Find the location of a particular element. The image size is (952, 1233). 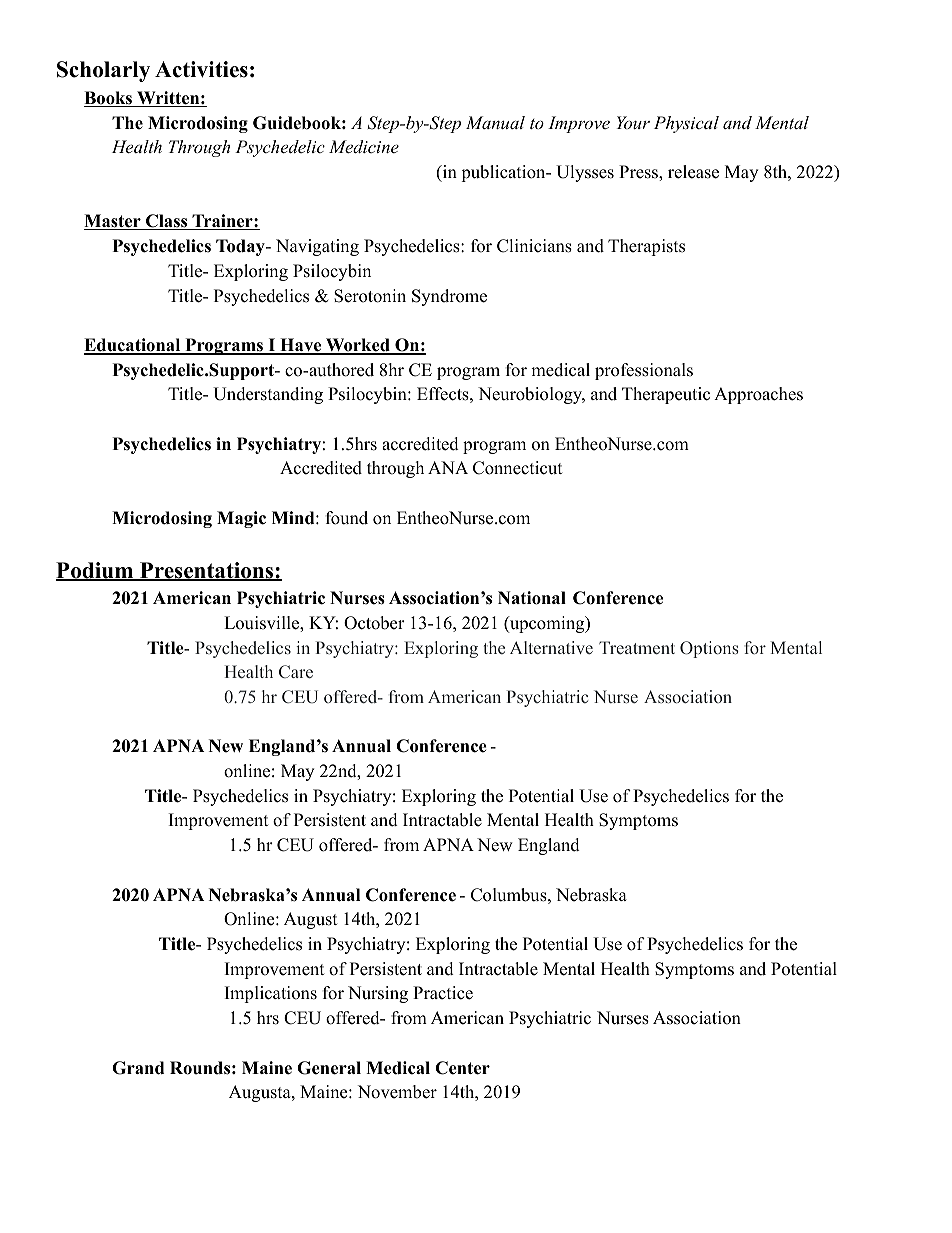

Care is located at coordinates (296, 671).
